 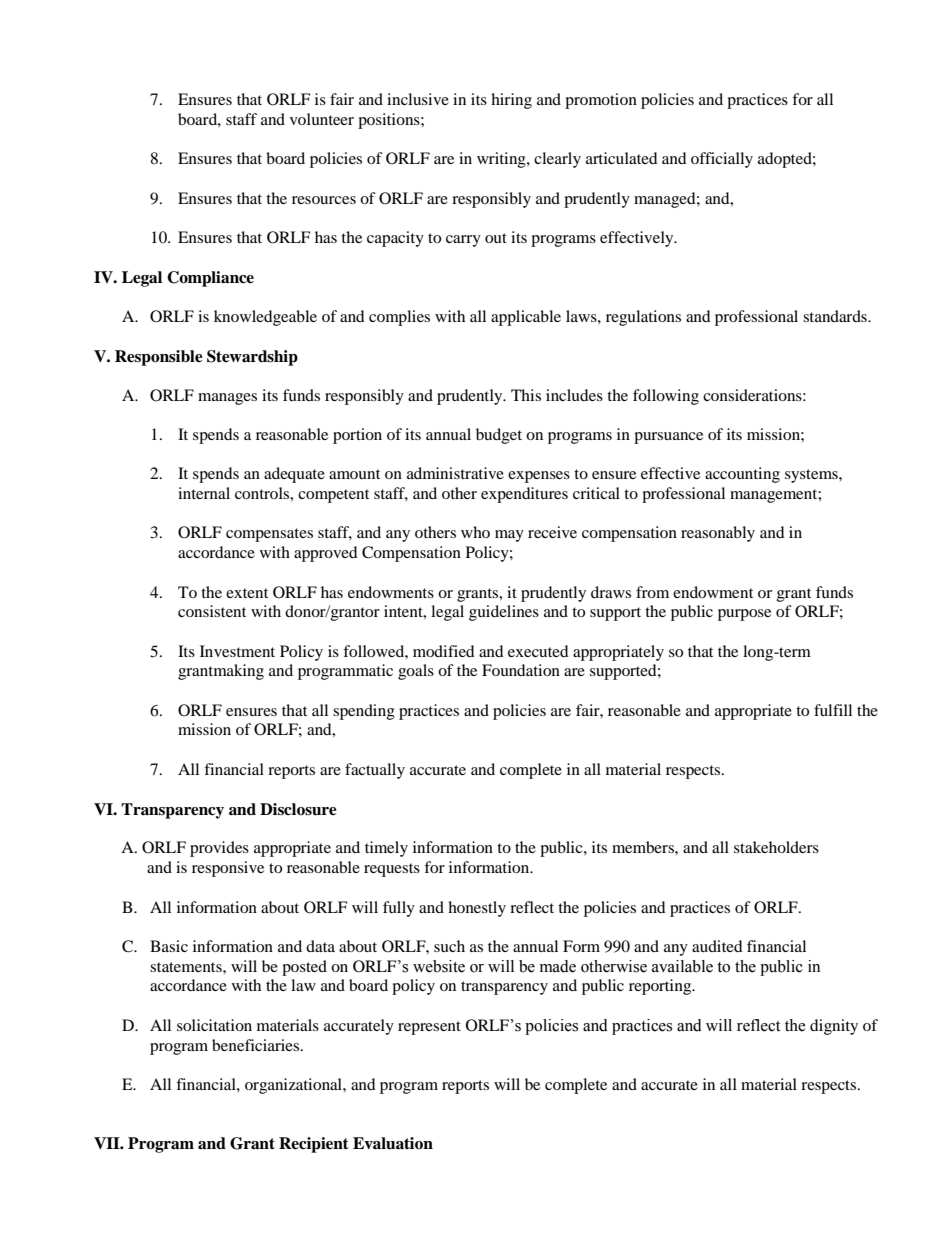 I want to click on guidelines, so click(x=504, y=613).
